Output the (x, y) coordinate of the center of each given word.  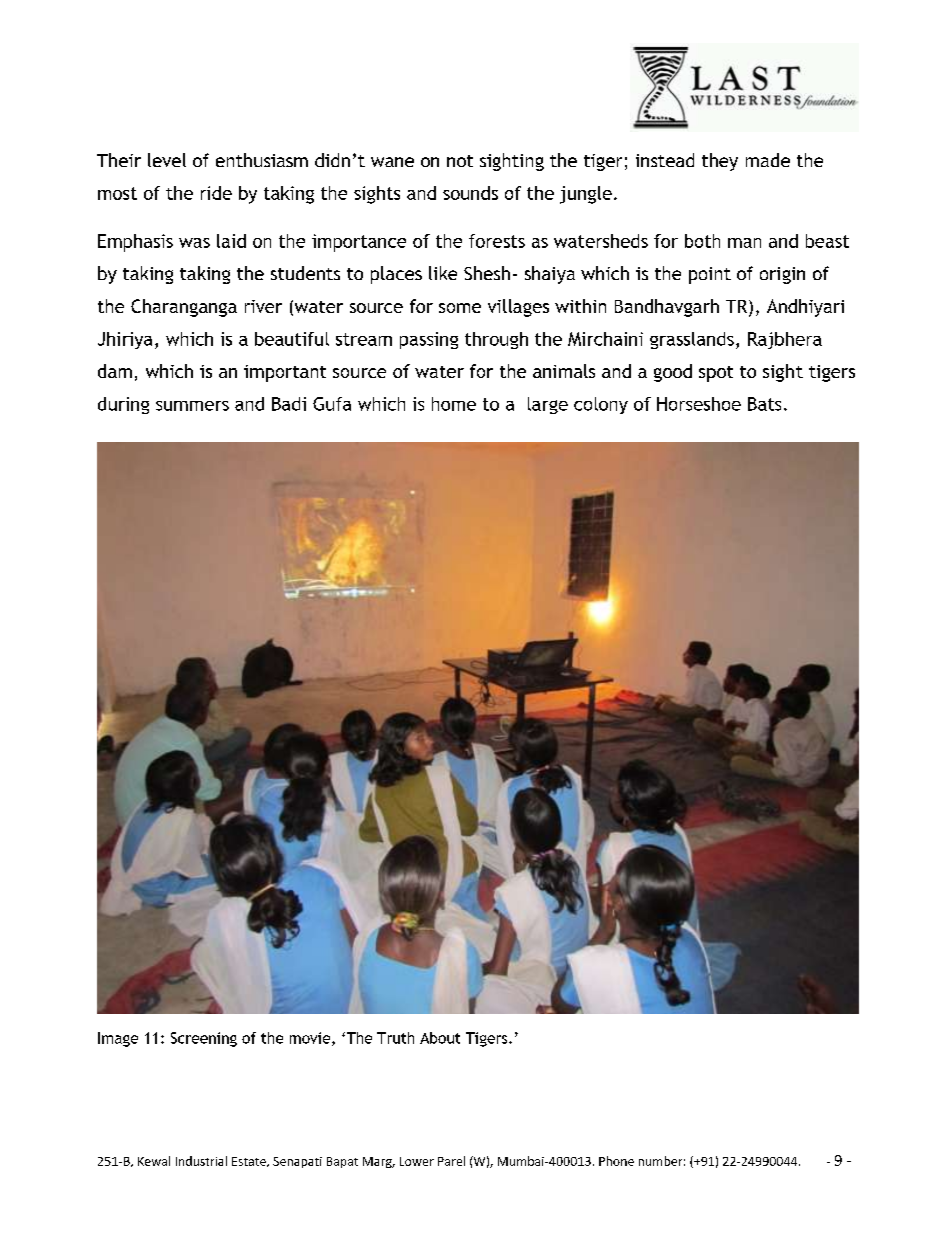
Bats (764, 404)
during (123, 405)
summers (192, 406)
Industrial (201, 1161)
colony (601, 405)
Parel (451, 1161)
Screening (204, 1039)
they (720, 162)
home (454, 404)
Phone (616, 1161)
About (440, 1038)
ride (216, 193)
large (548, 405)
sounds (470, 193)
